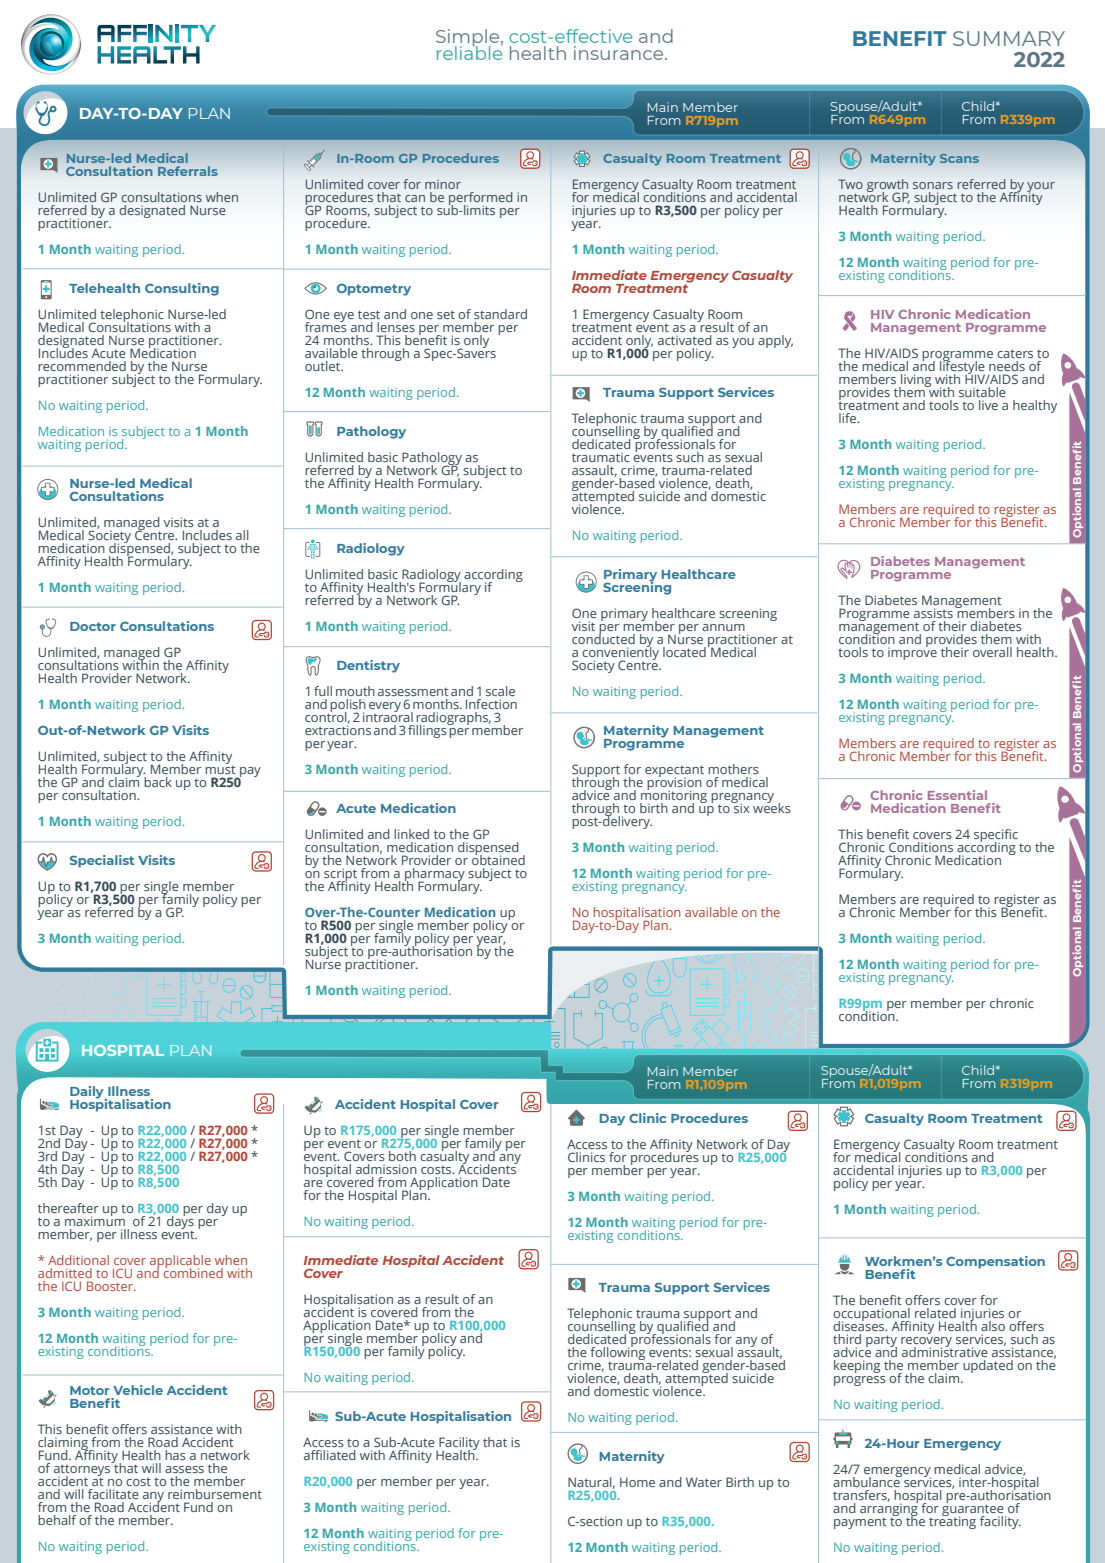 The height and width of the document is (1563, 1105). I want to click on Daily, so click(88, 1093).
